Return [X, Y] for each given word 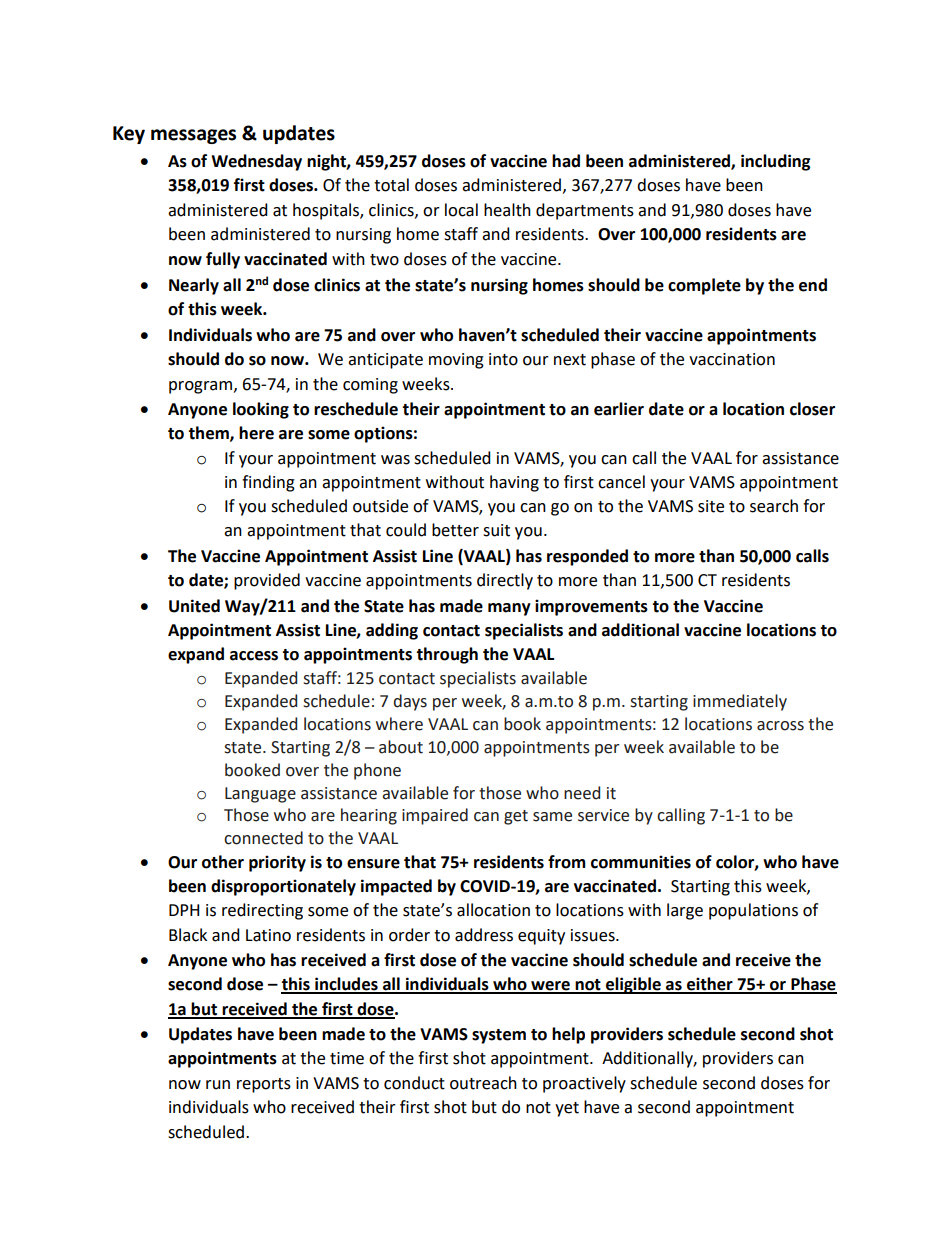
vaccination [732, 359]
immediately [740, 702]
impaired [435, 816]
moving [456, 361]
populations [753, 911]
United [194, 606]
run [218, 1085]
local [461, 210]
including [776, 162]
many [509, 609]
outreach [483, 1083]
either [710, 985]
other [223, 862]
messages [193, 136]
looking [261, 410]
